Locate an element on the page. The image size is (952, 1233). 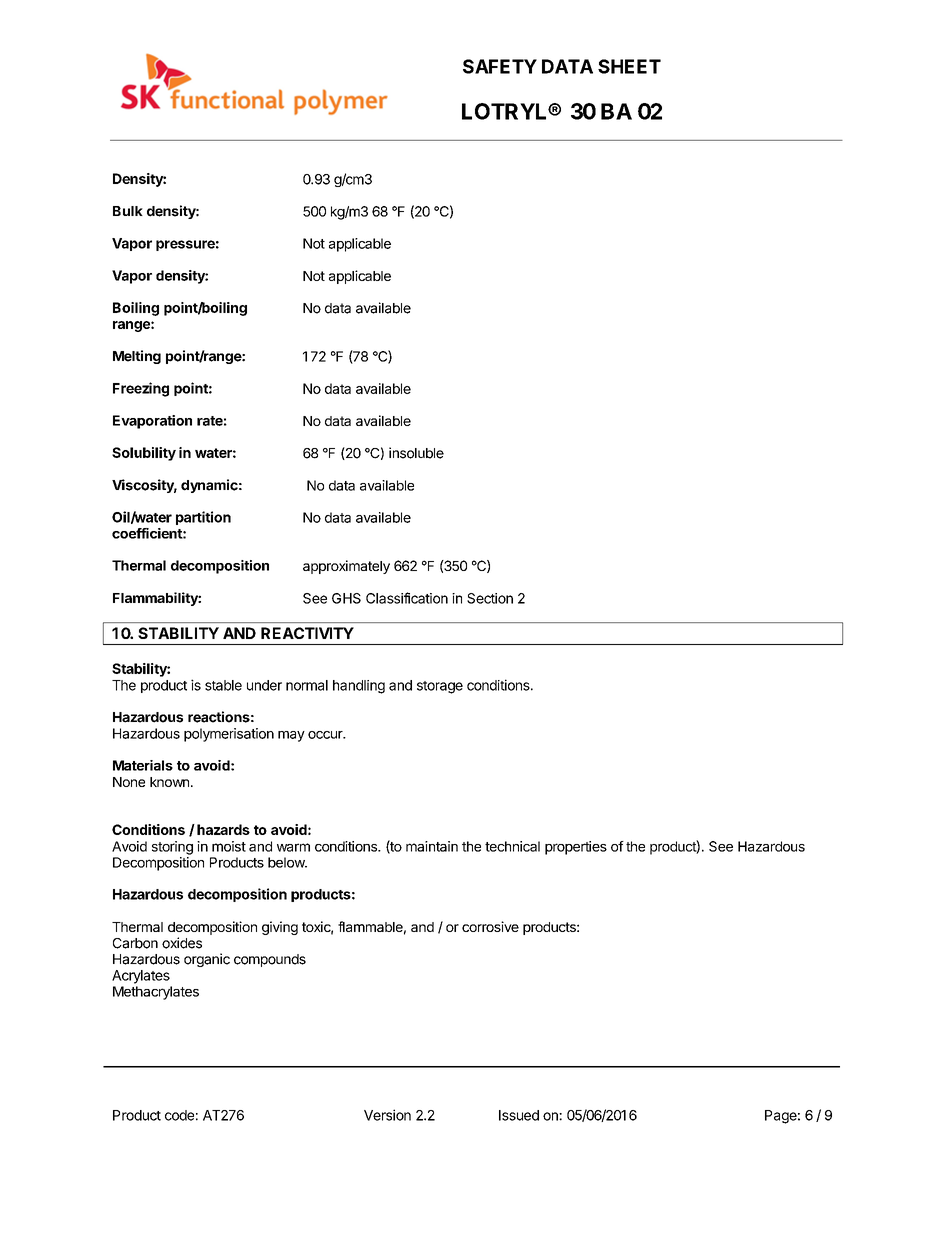
partition is located at coordinates (203, 518).
